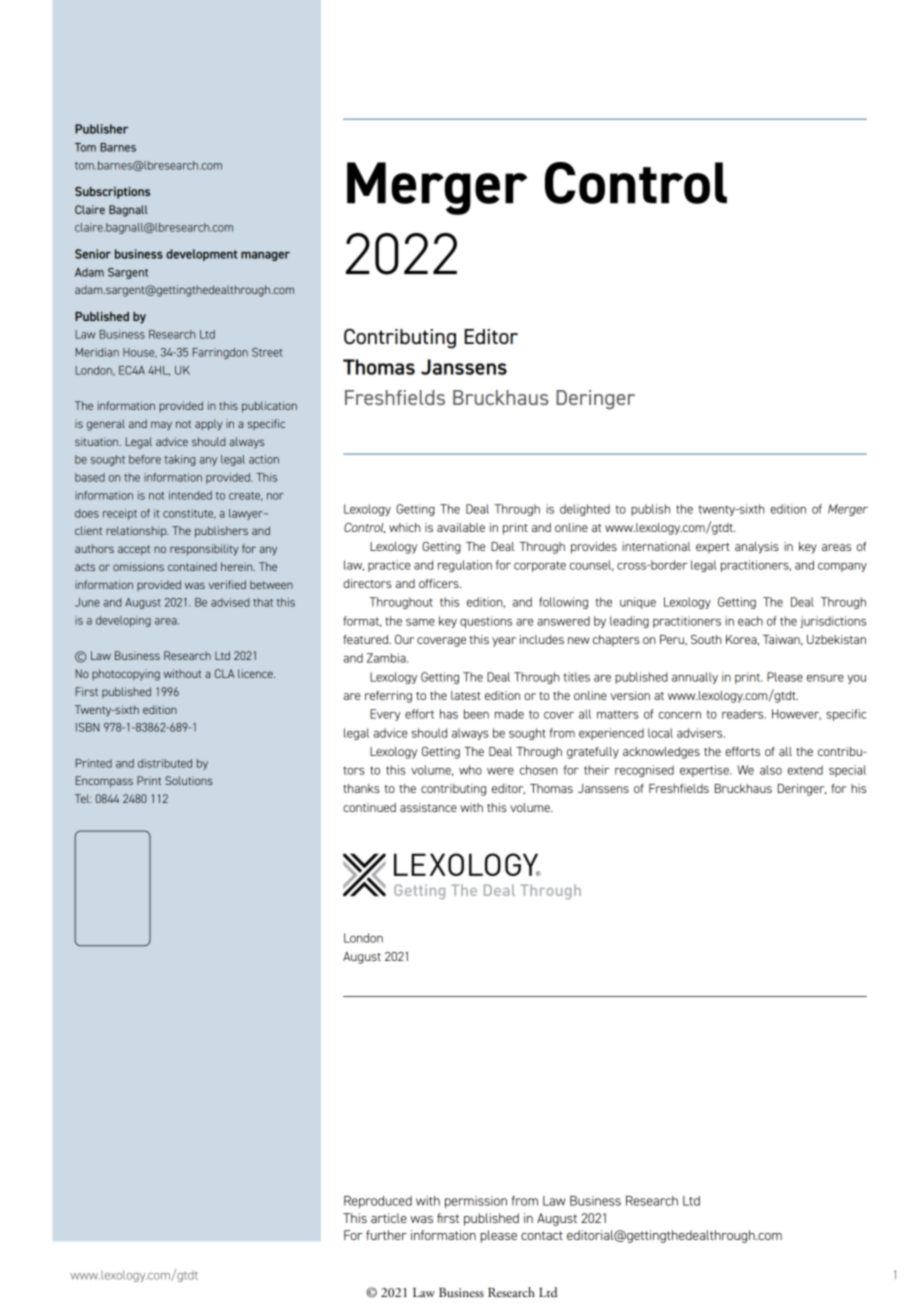  I want to click on Solutions, so click(189, 780).
